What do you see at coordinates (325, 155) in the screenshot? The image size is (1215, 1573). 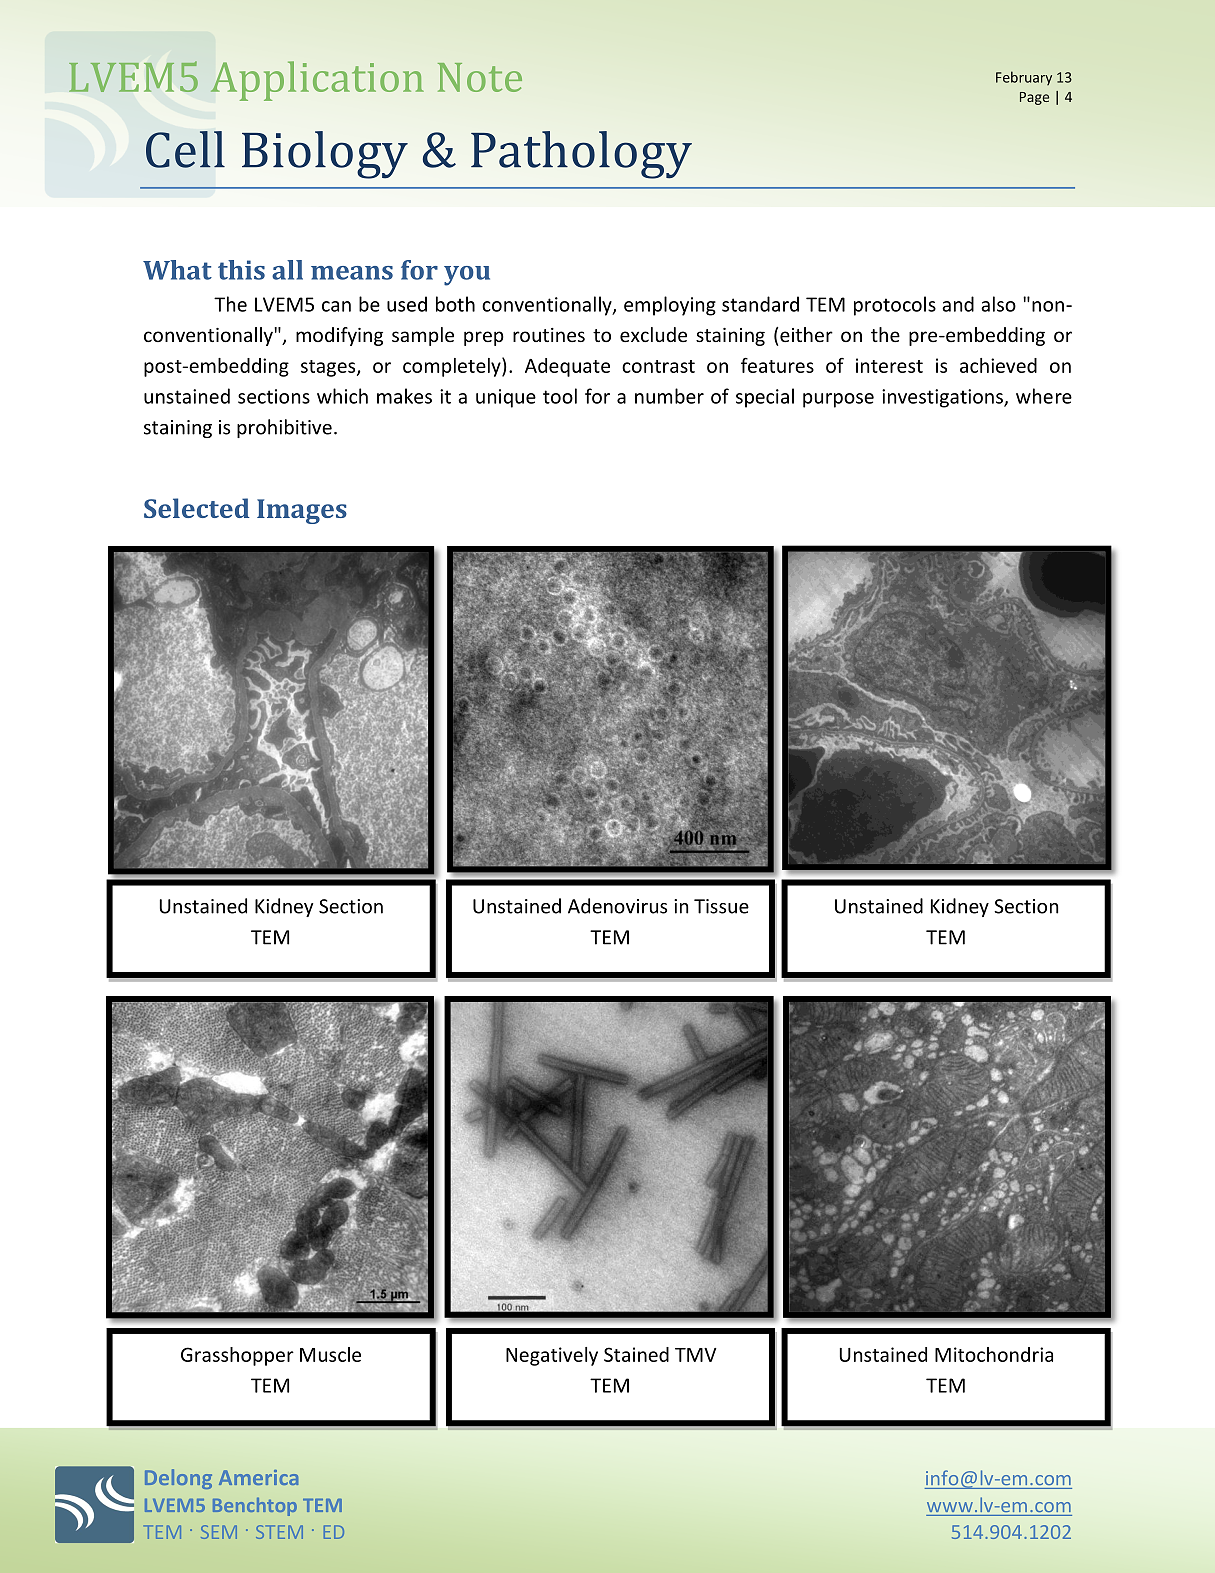 I see `Biology` at bounding box center [325, 155].
